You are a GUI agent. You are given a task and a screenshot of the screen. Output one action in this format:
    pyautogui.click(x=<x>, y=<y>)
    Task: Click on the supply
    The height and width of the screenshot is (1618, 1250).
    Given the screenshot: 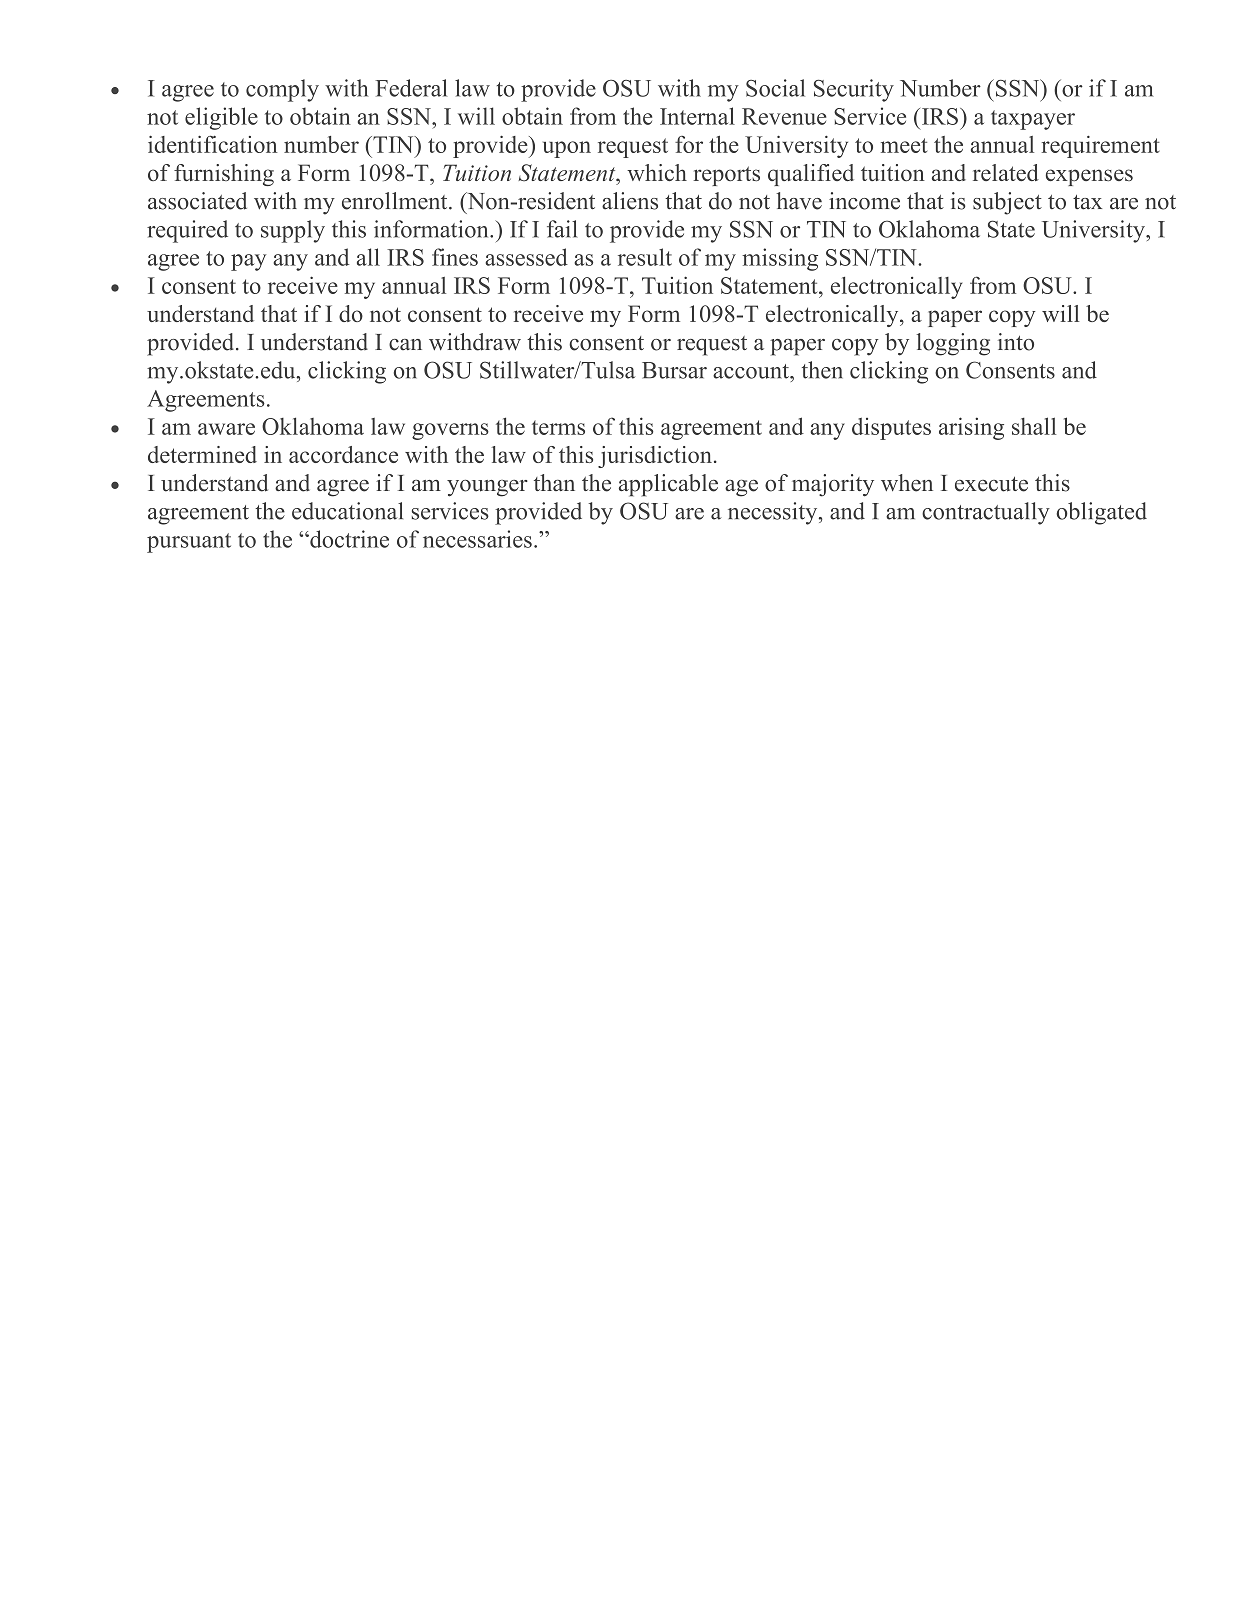 What is the action you would take?
    pyautogui.click(x=293, y=231)
